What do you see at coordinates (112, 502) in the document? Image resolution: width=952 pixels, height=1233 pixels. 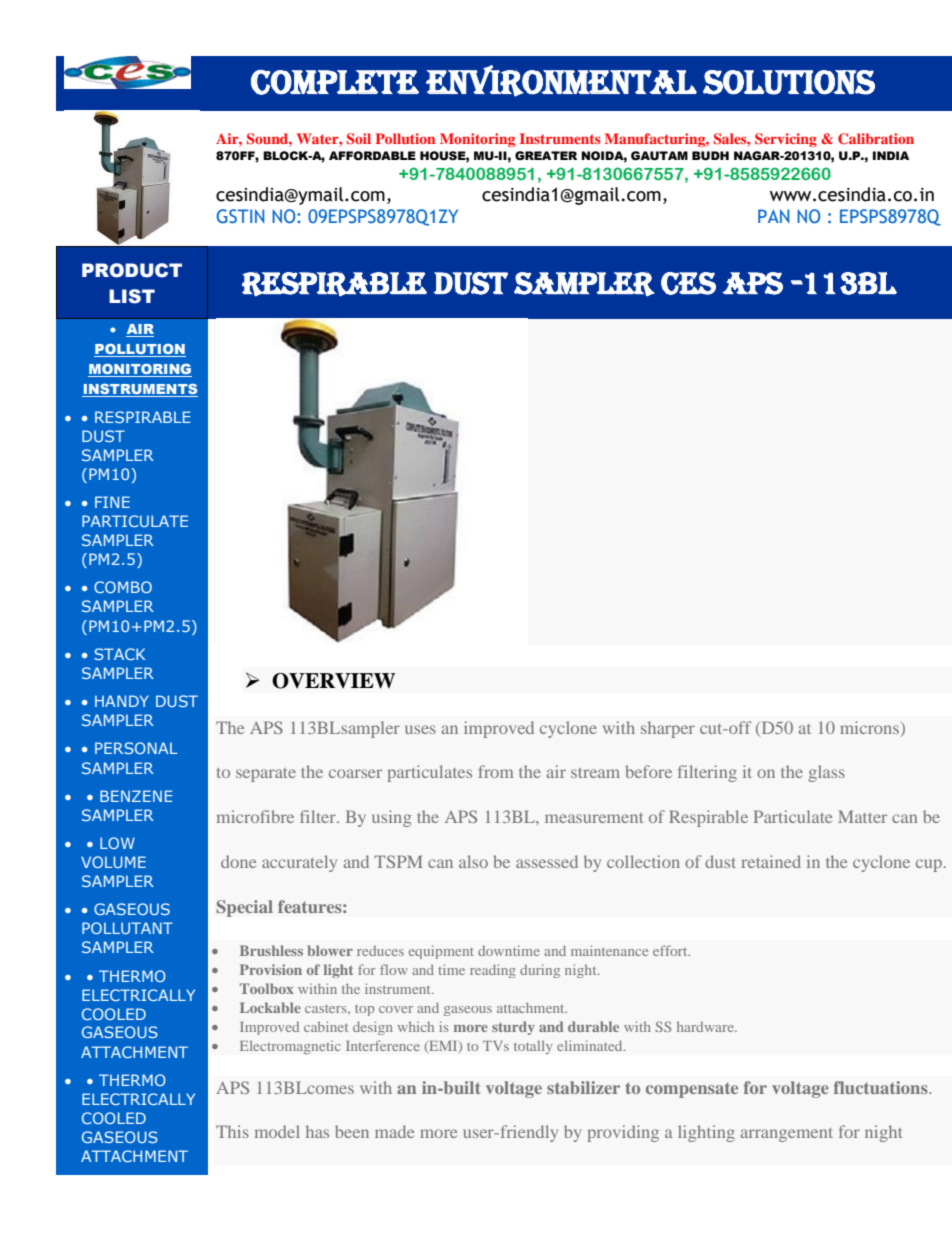 I see `FINE` at bounding box center [112, 502].
